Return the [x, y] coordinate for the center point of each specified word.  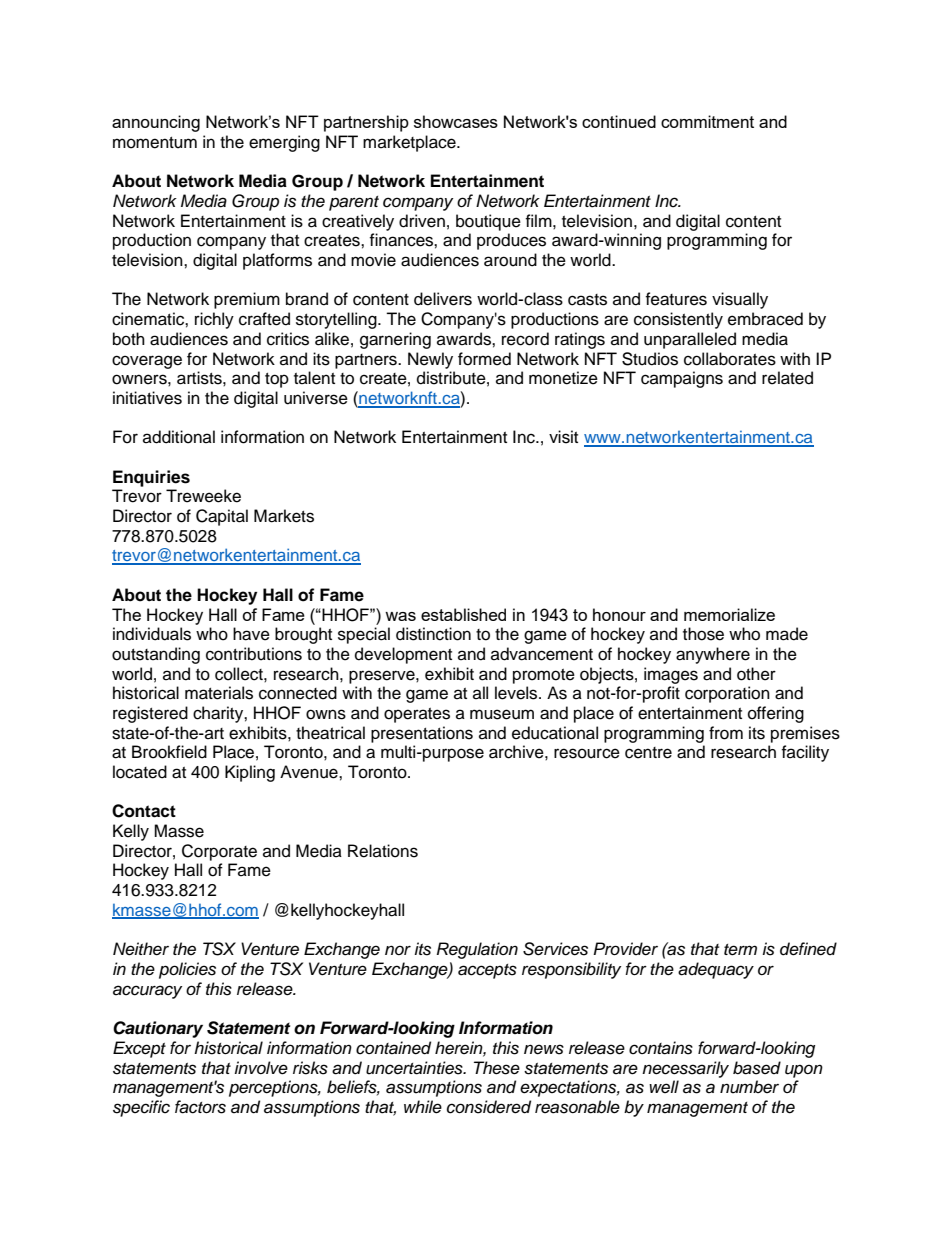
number [749, 1087]
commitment [707, 121]
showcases [456, 121]
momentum [155, 143]
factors [200, 1107]
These [497, 1068]
